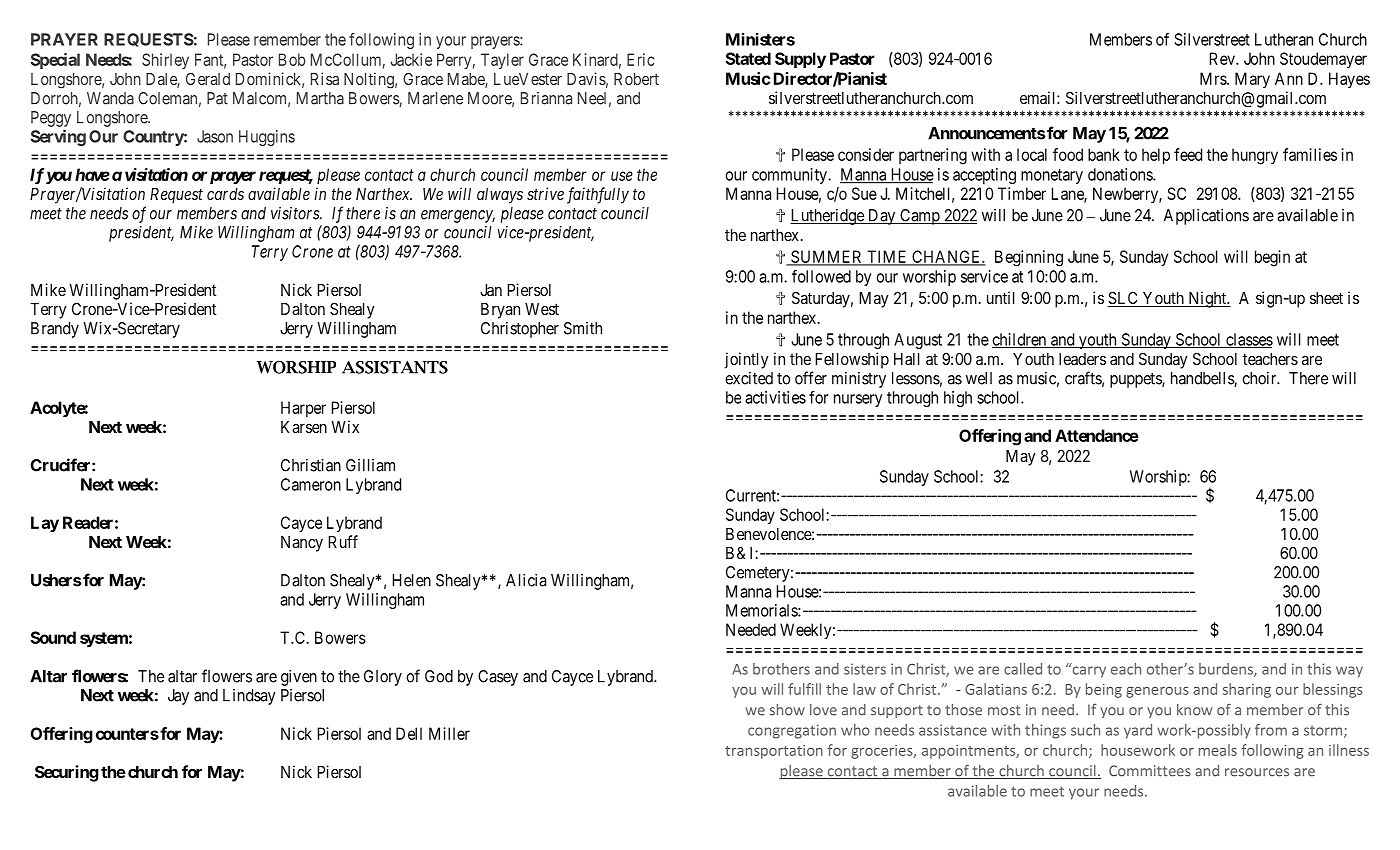 The width and height of the page is (1400, 850). I want to click on Gerald, so click(208, 78).
